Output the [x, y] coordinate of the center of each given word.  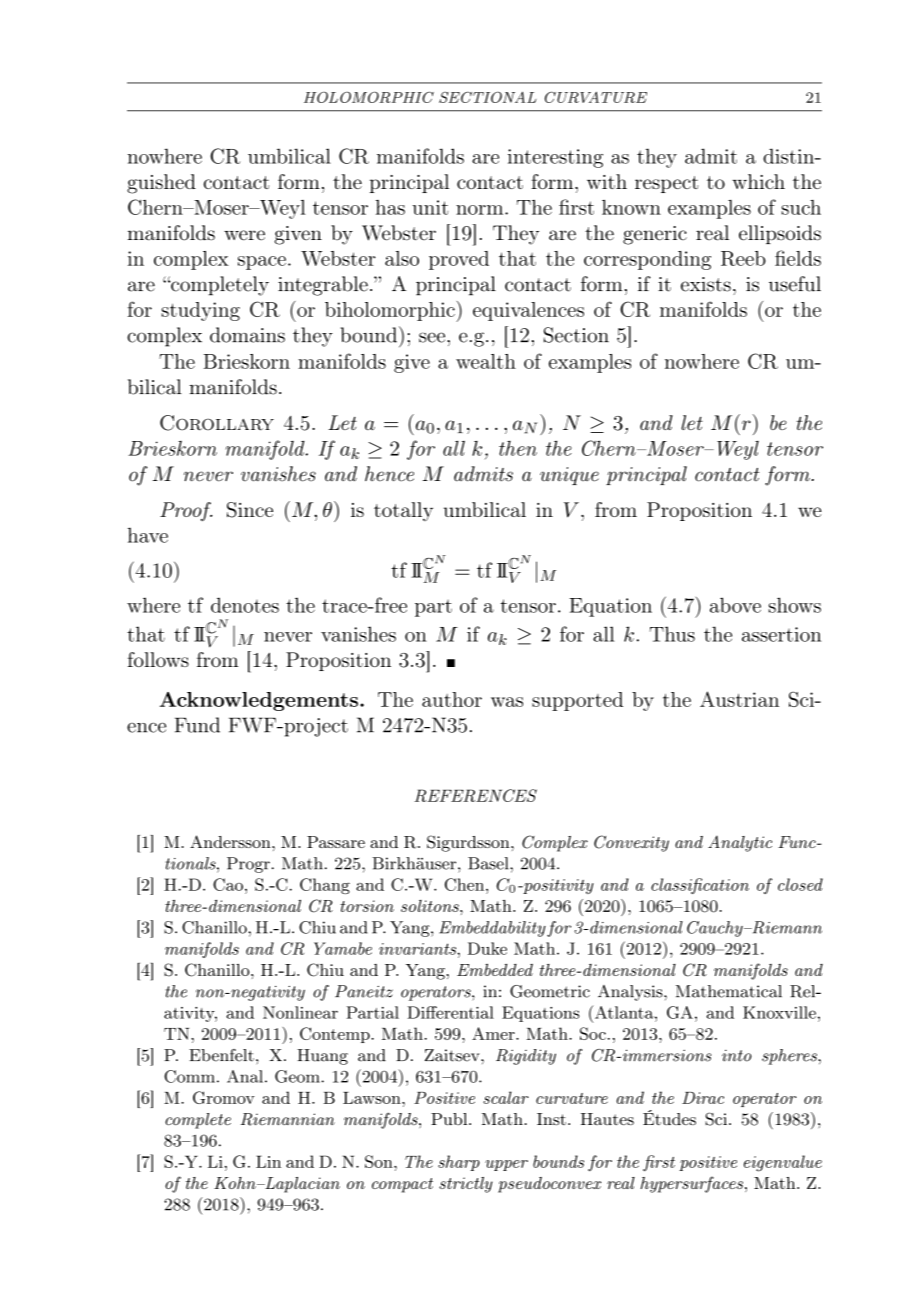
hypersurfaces [691, 1184]
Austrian [739, 699]
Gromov [224, 1097]
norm [481, 210]
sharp [459, 1163]
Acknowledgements [259, 701]
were [244, 235]
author [452, 699]
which [758, 181]
